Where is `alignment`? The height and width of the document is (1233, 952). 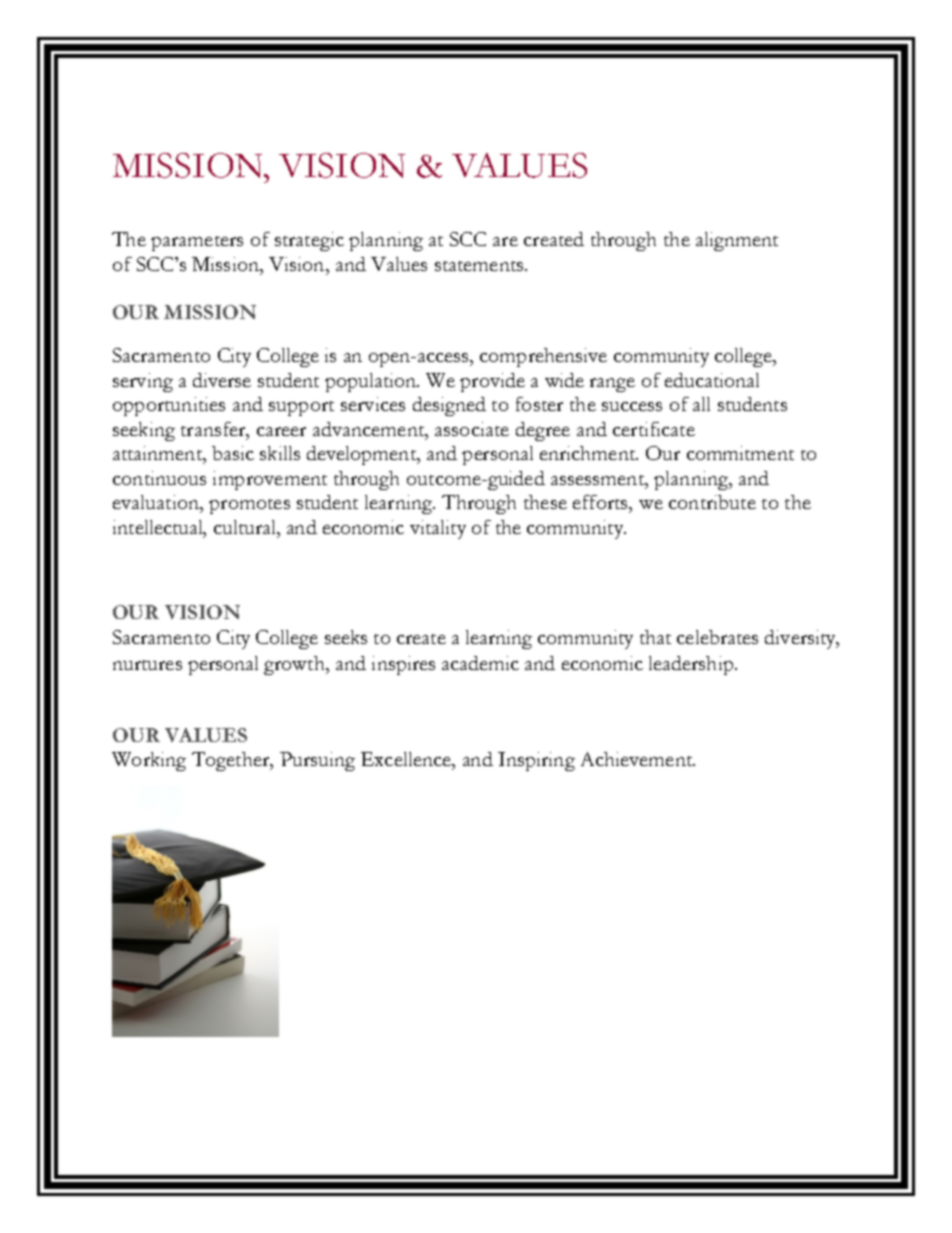 alignment is located at coordinates (737, 241).
